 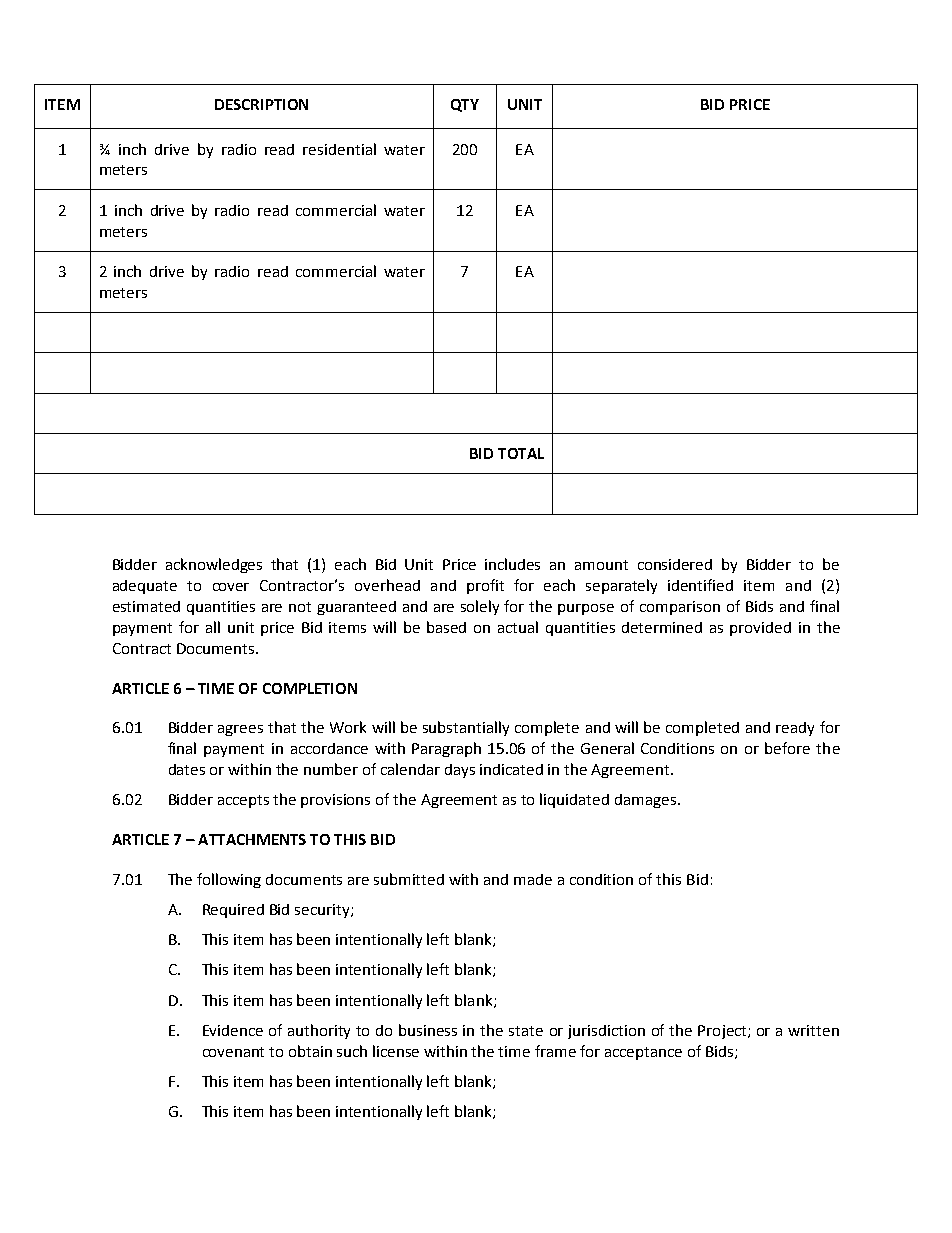 What do you see at coordinates (214, 565) in the screenshot?
I see `acknowledges` at bounding box center [214, 565].
